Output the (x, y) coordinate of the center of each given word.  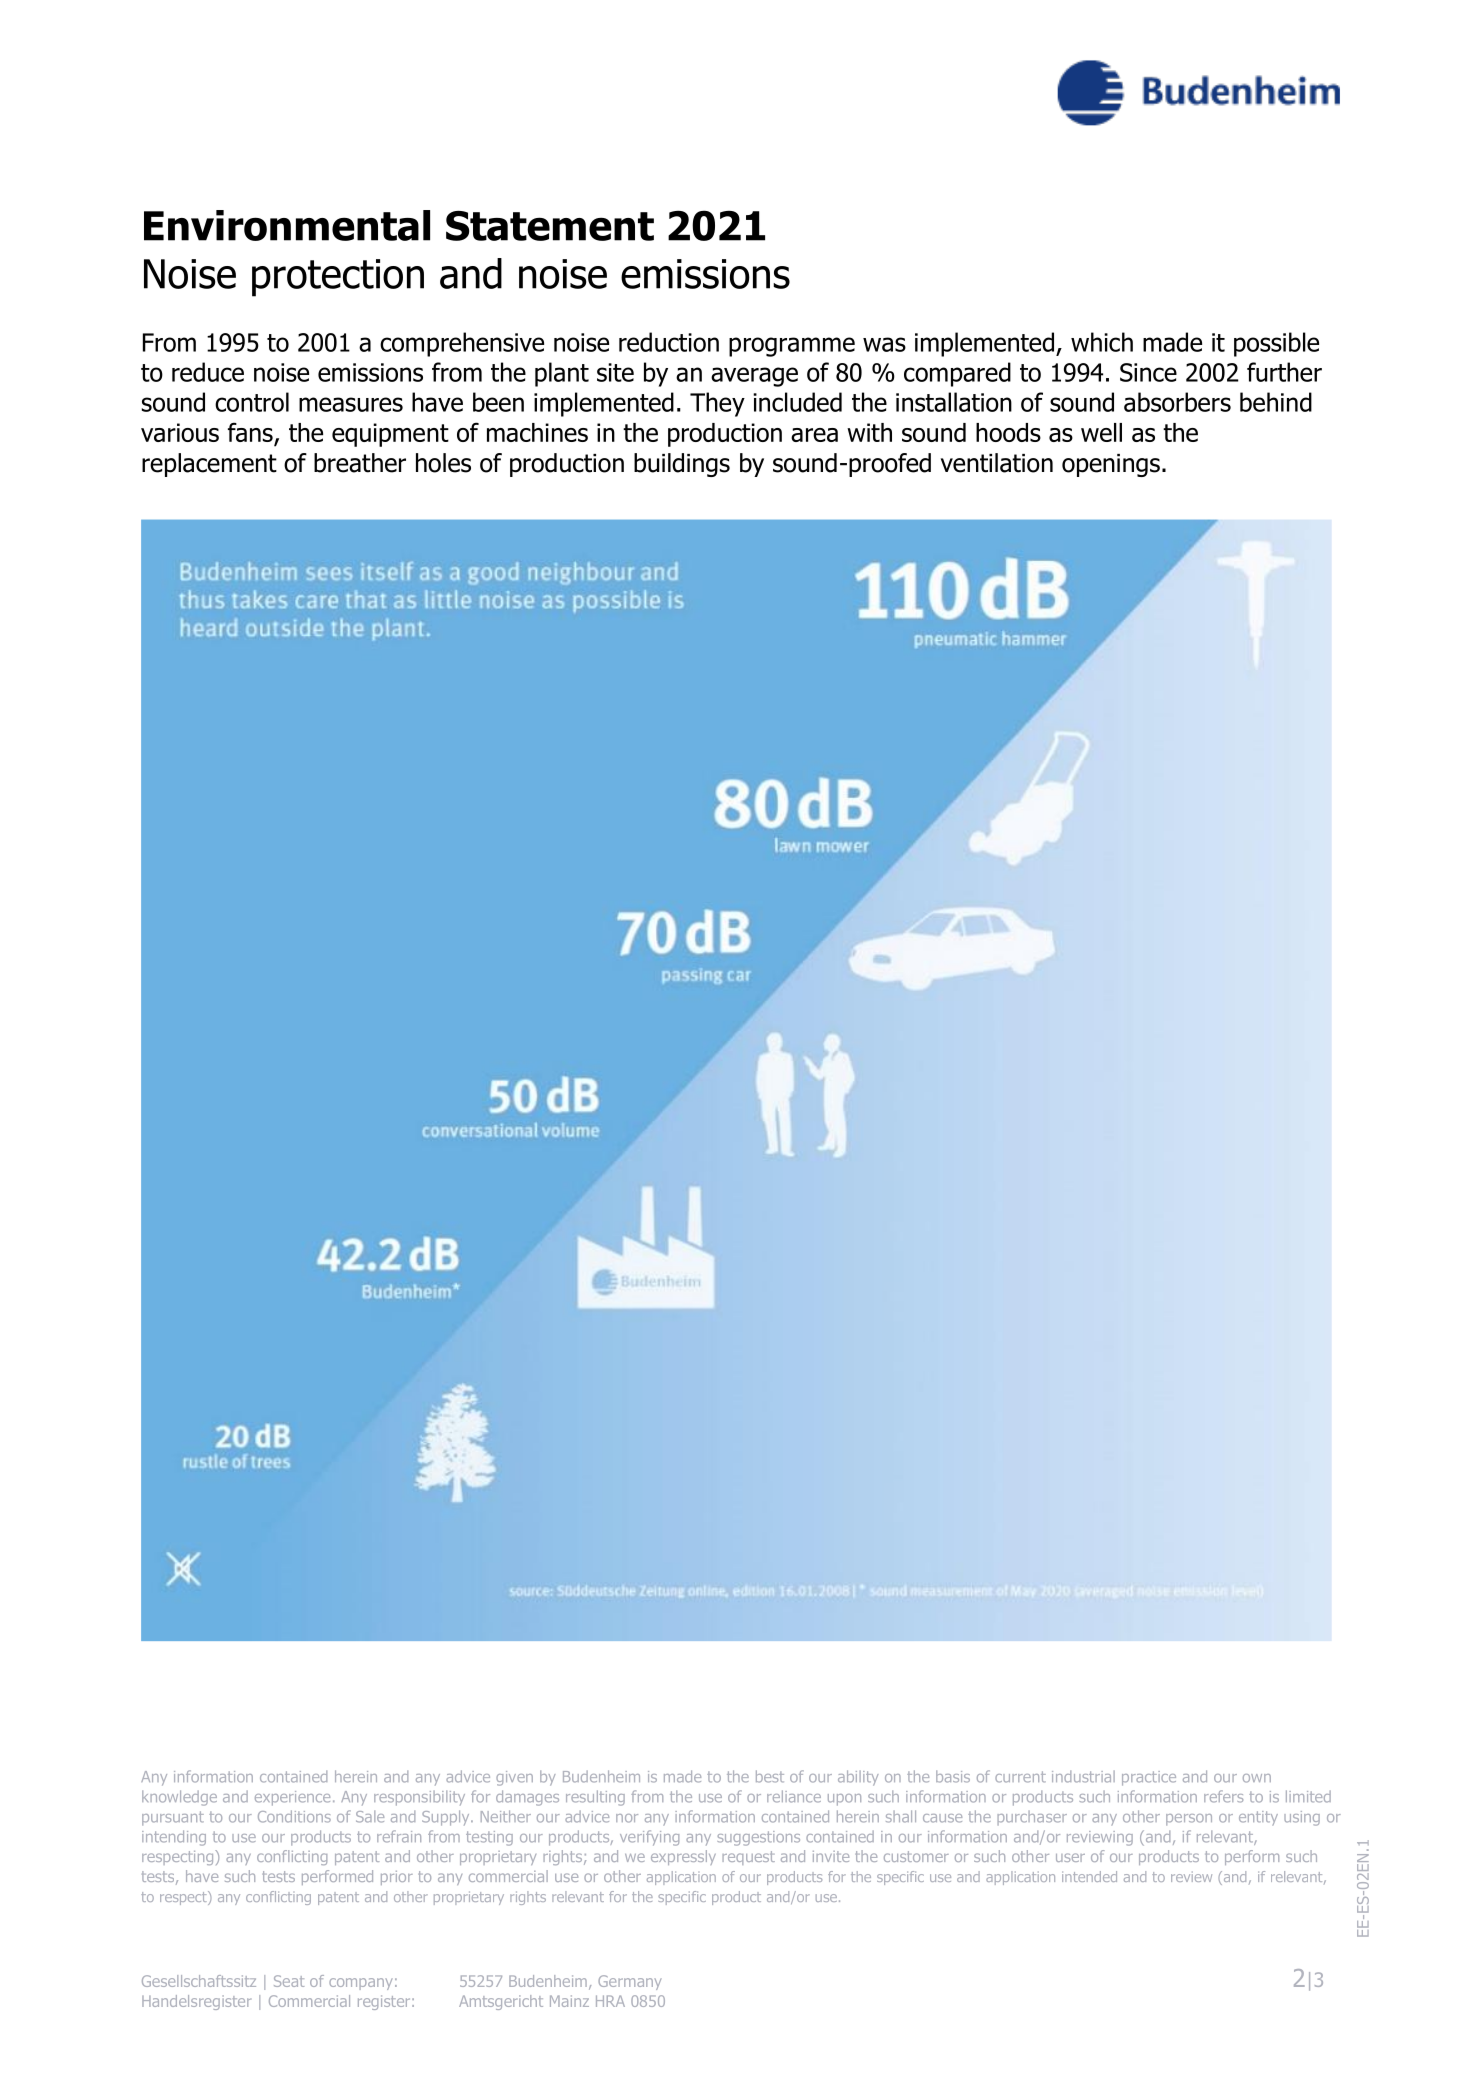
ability (858, 1778)
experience (292, 1798)
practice (1149, 1778)
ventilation (997, 463)
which (1102, 342)
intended (1089, 1876)
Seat (289, 1981)
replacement (209, 465)
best (770, 1776)
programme (792, 347)
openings (1111, 465)
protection (338, 278)
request (748, 1858)
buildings (682, 465)
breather (360, 463)
